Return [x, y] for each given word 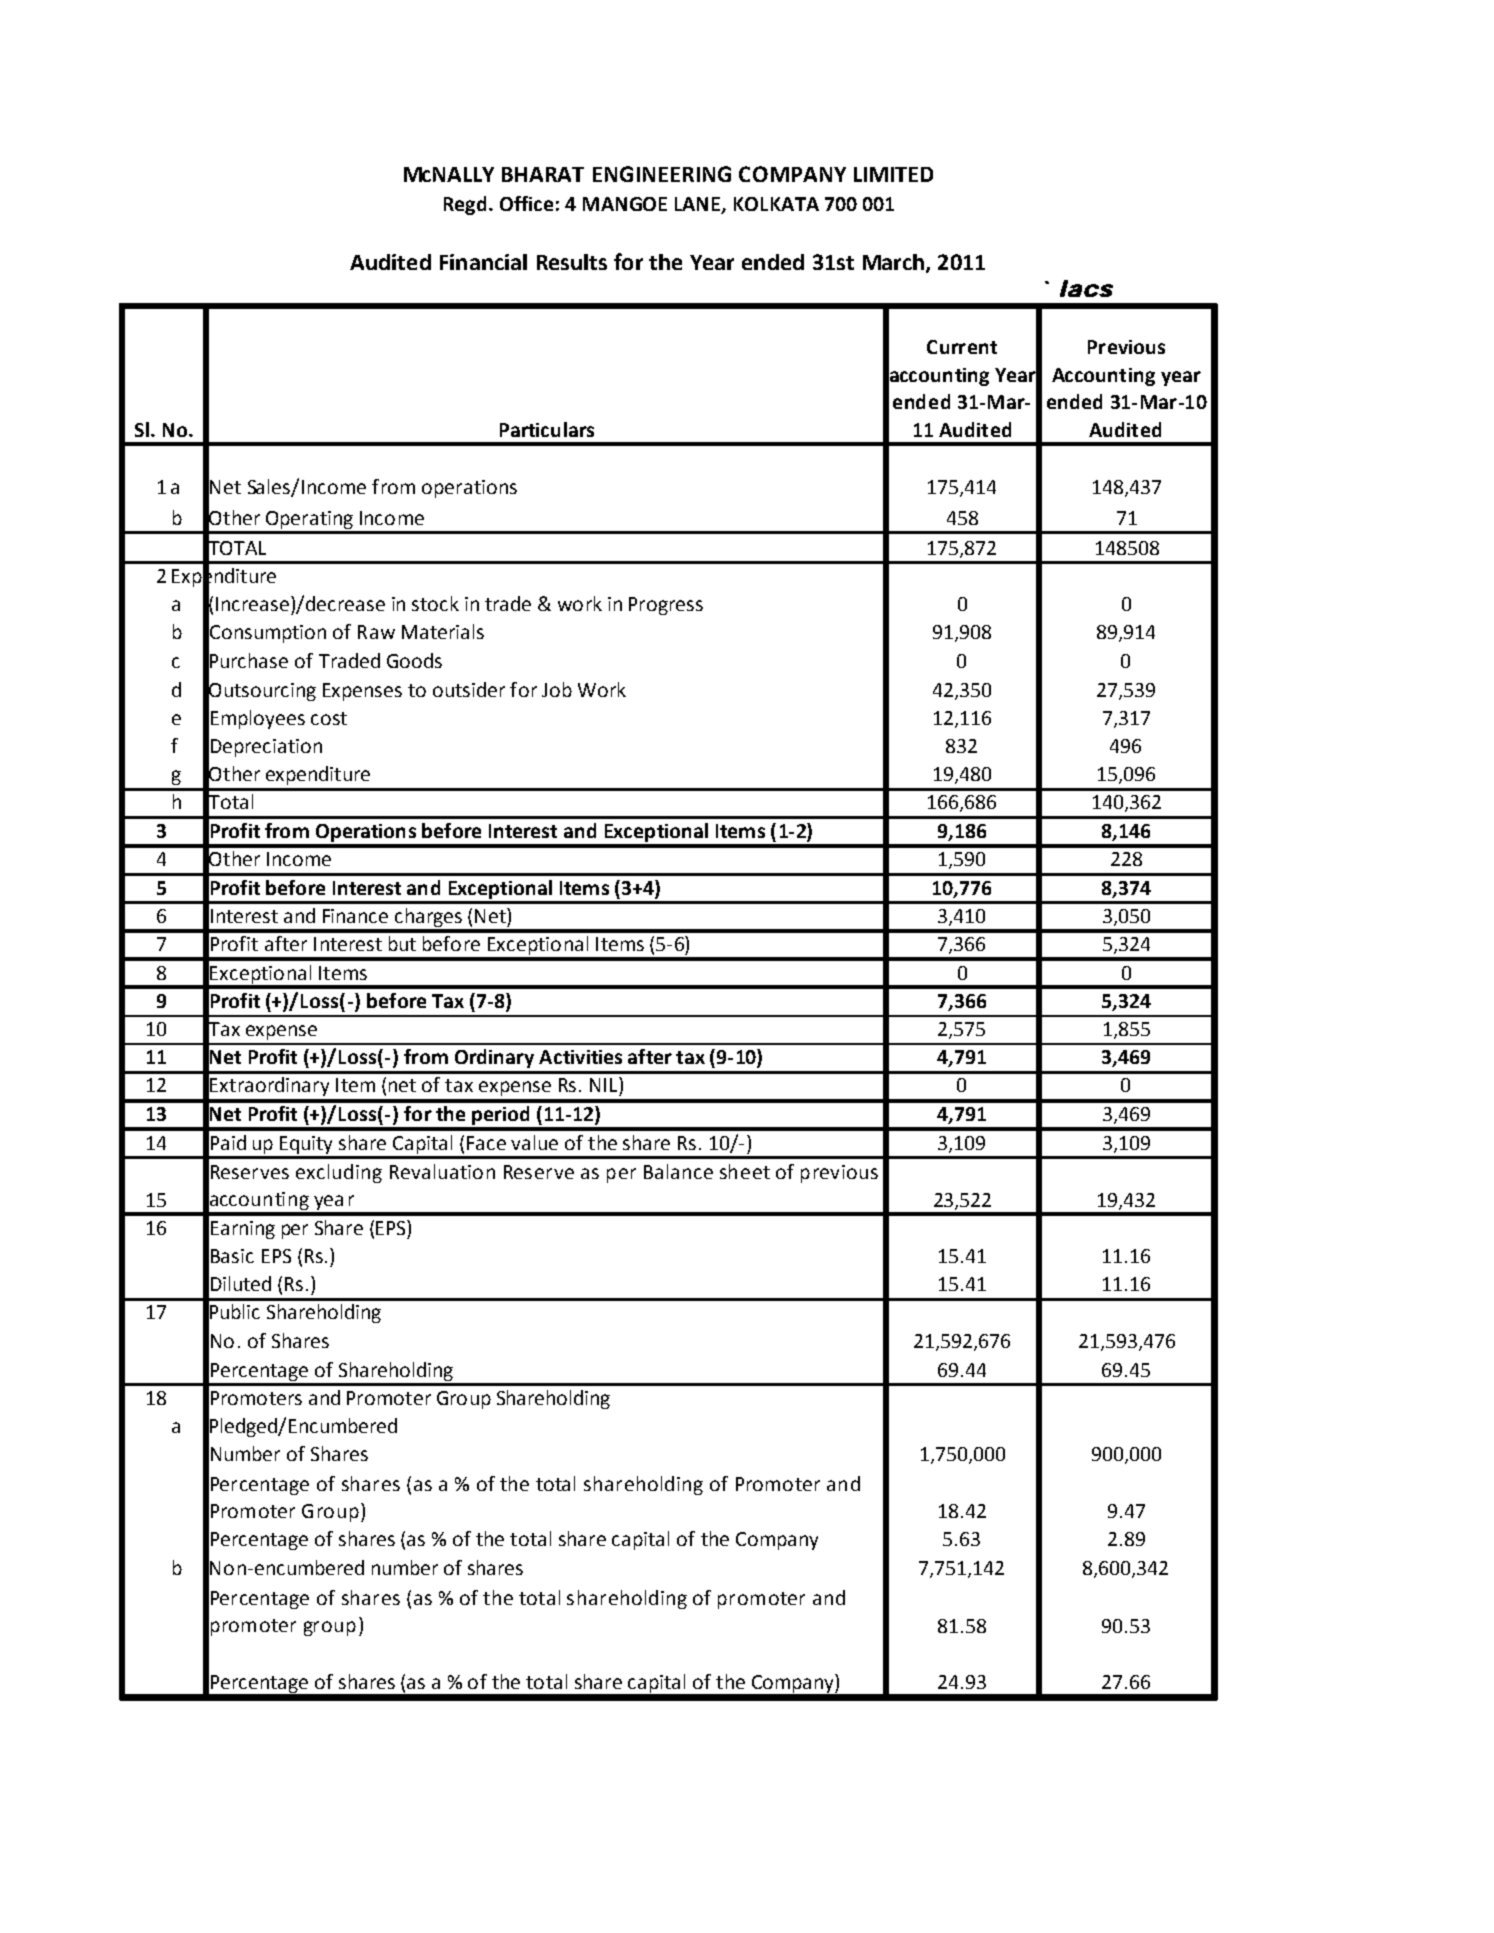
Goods [414, 660]
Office [526, 203]
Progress [666, 606]
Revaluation [442, 1171]
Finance [355, 916]
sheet [745, 1171]
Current [962, 347]
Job [557, 689]
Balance [678, 1171]
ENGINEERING [662, 174]
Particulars [547, 429]
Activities [580, 1057]
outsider [469, 689]
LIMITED [893, 174]
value [534, 1142]
